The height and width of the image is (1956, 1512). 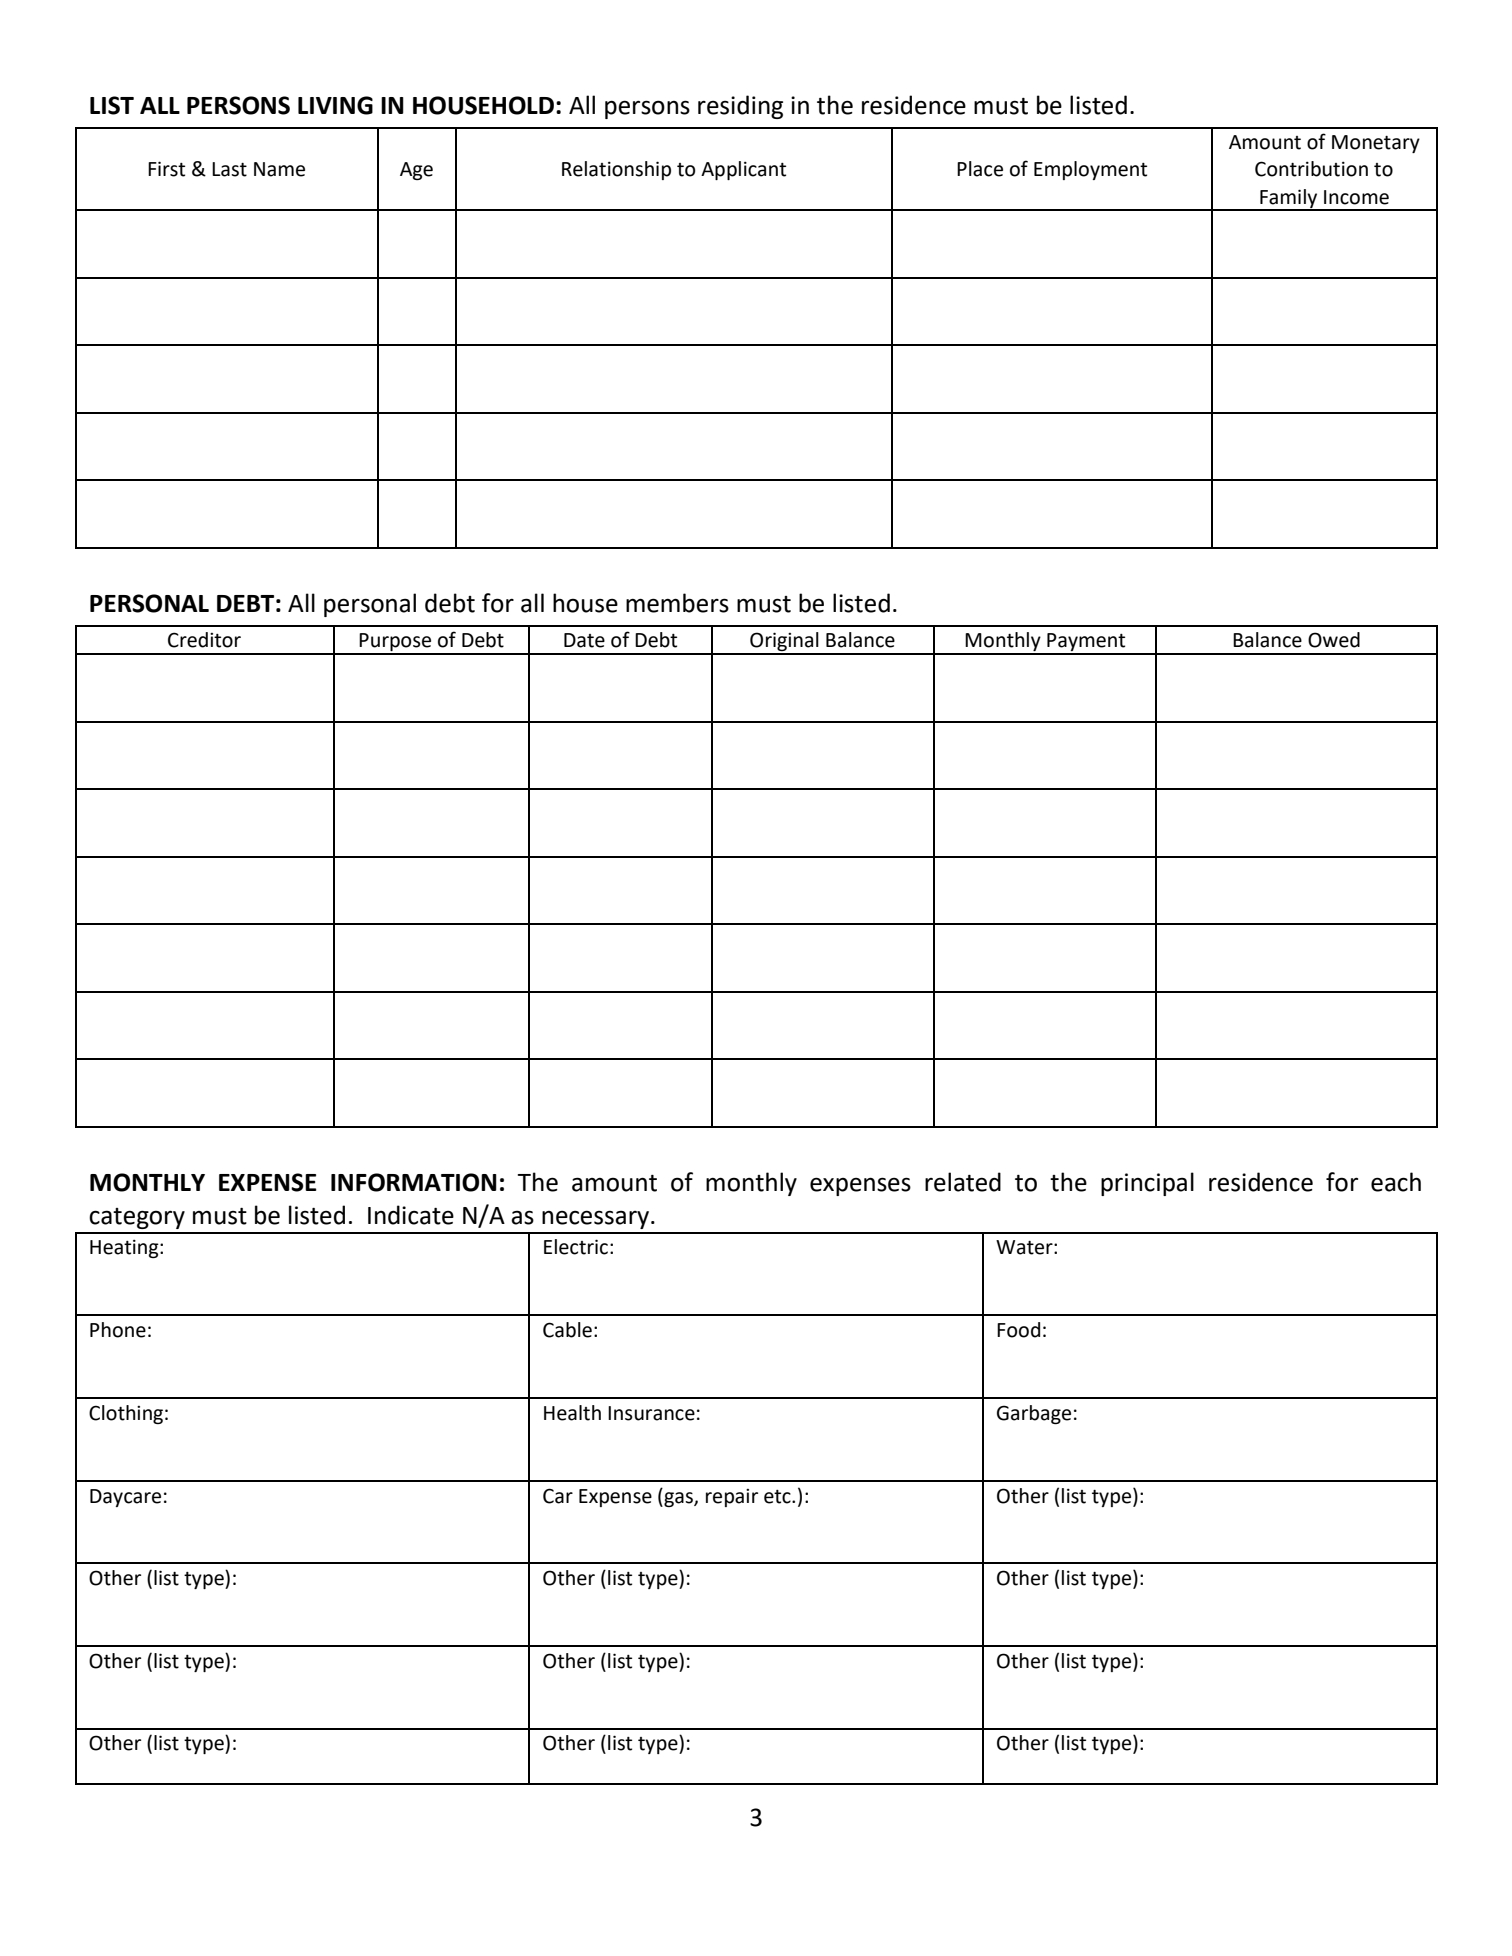 What do you see at coordinates (125, 1498) in the image?
I see `Daycare` at bounding box center [125, 1498].
